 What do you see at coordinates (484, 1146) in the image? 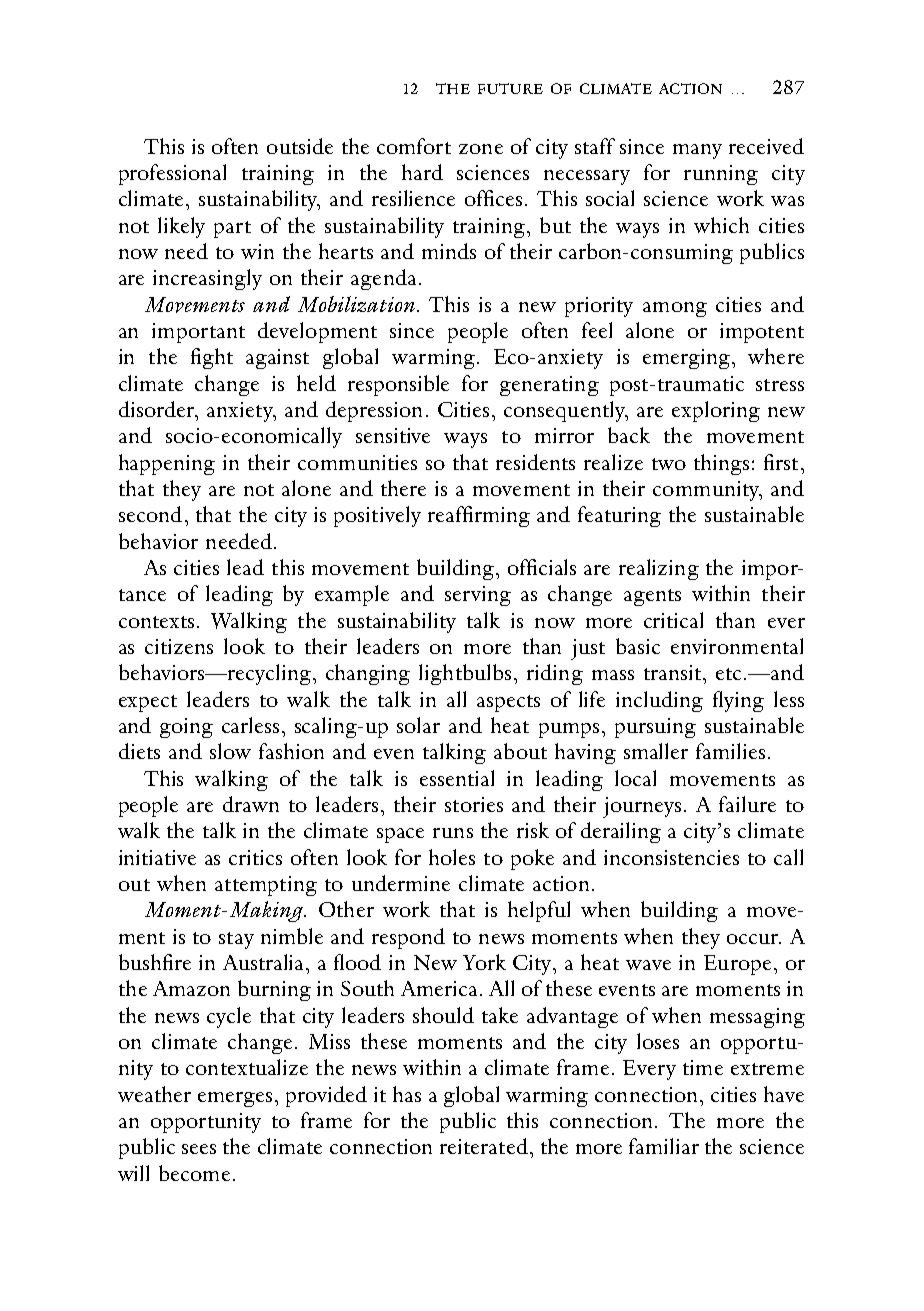
I see `reiterated` at bounding box center [484, 1146].
